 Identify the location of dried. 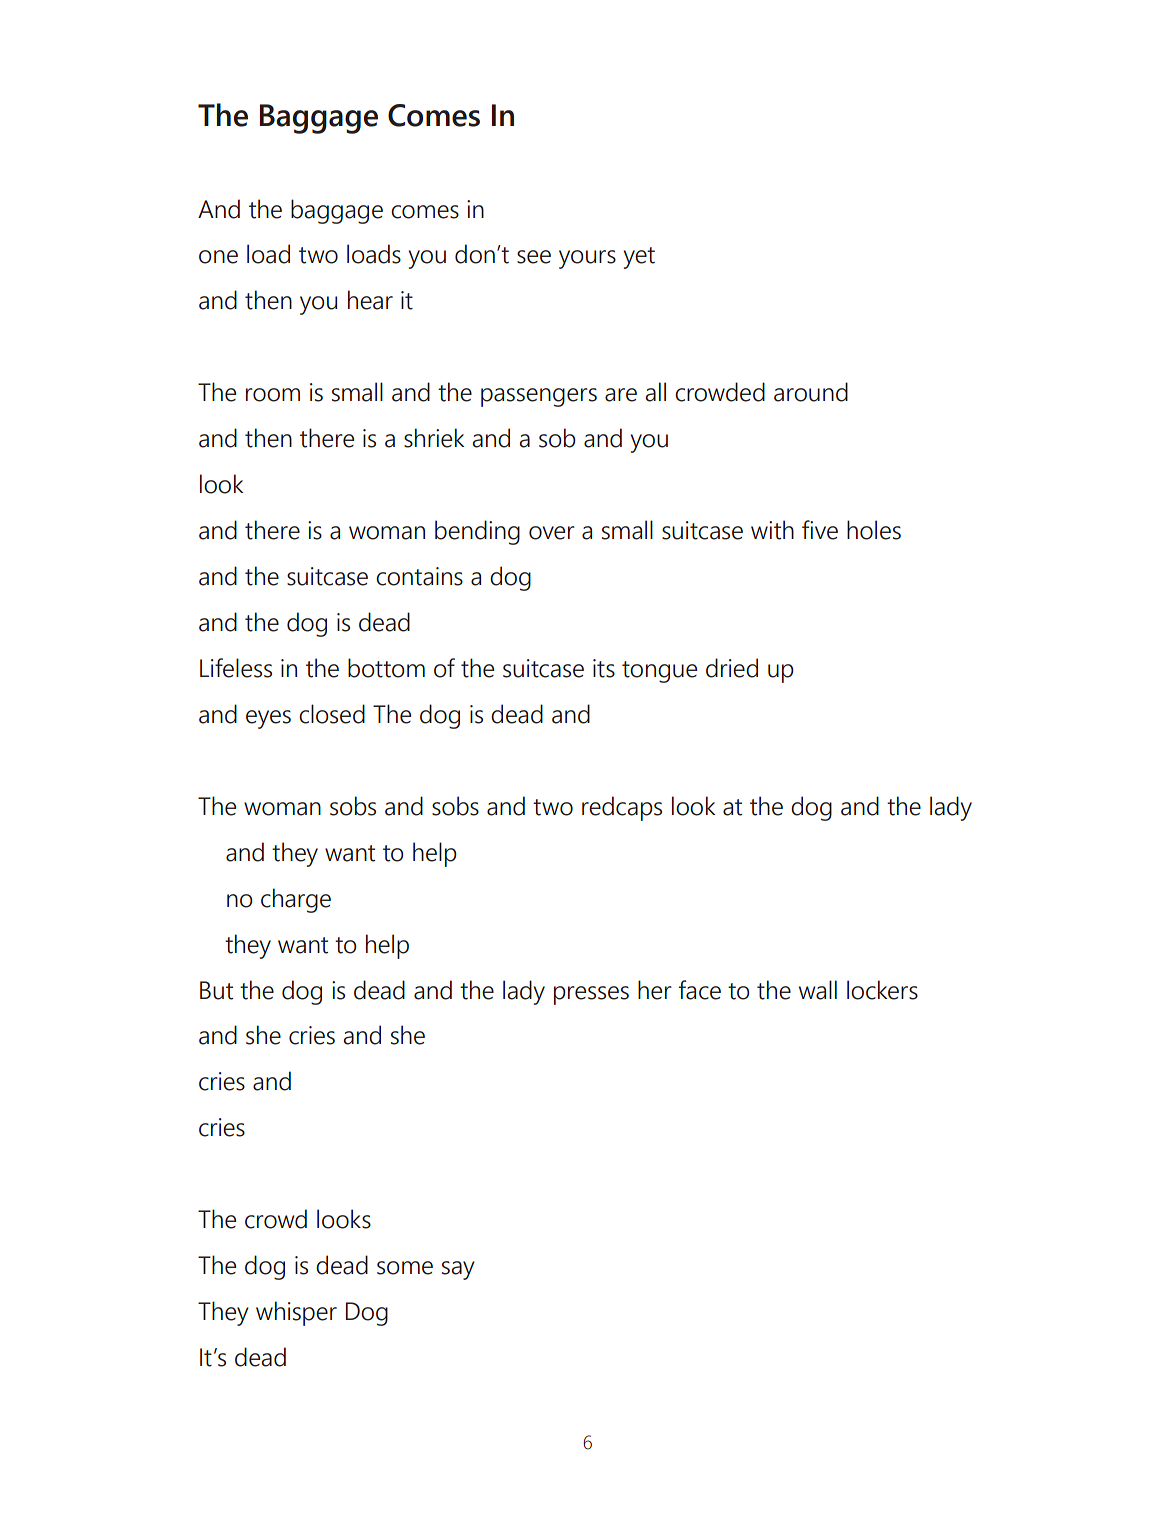
(732, 668).
